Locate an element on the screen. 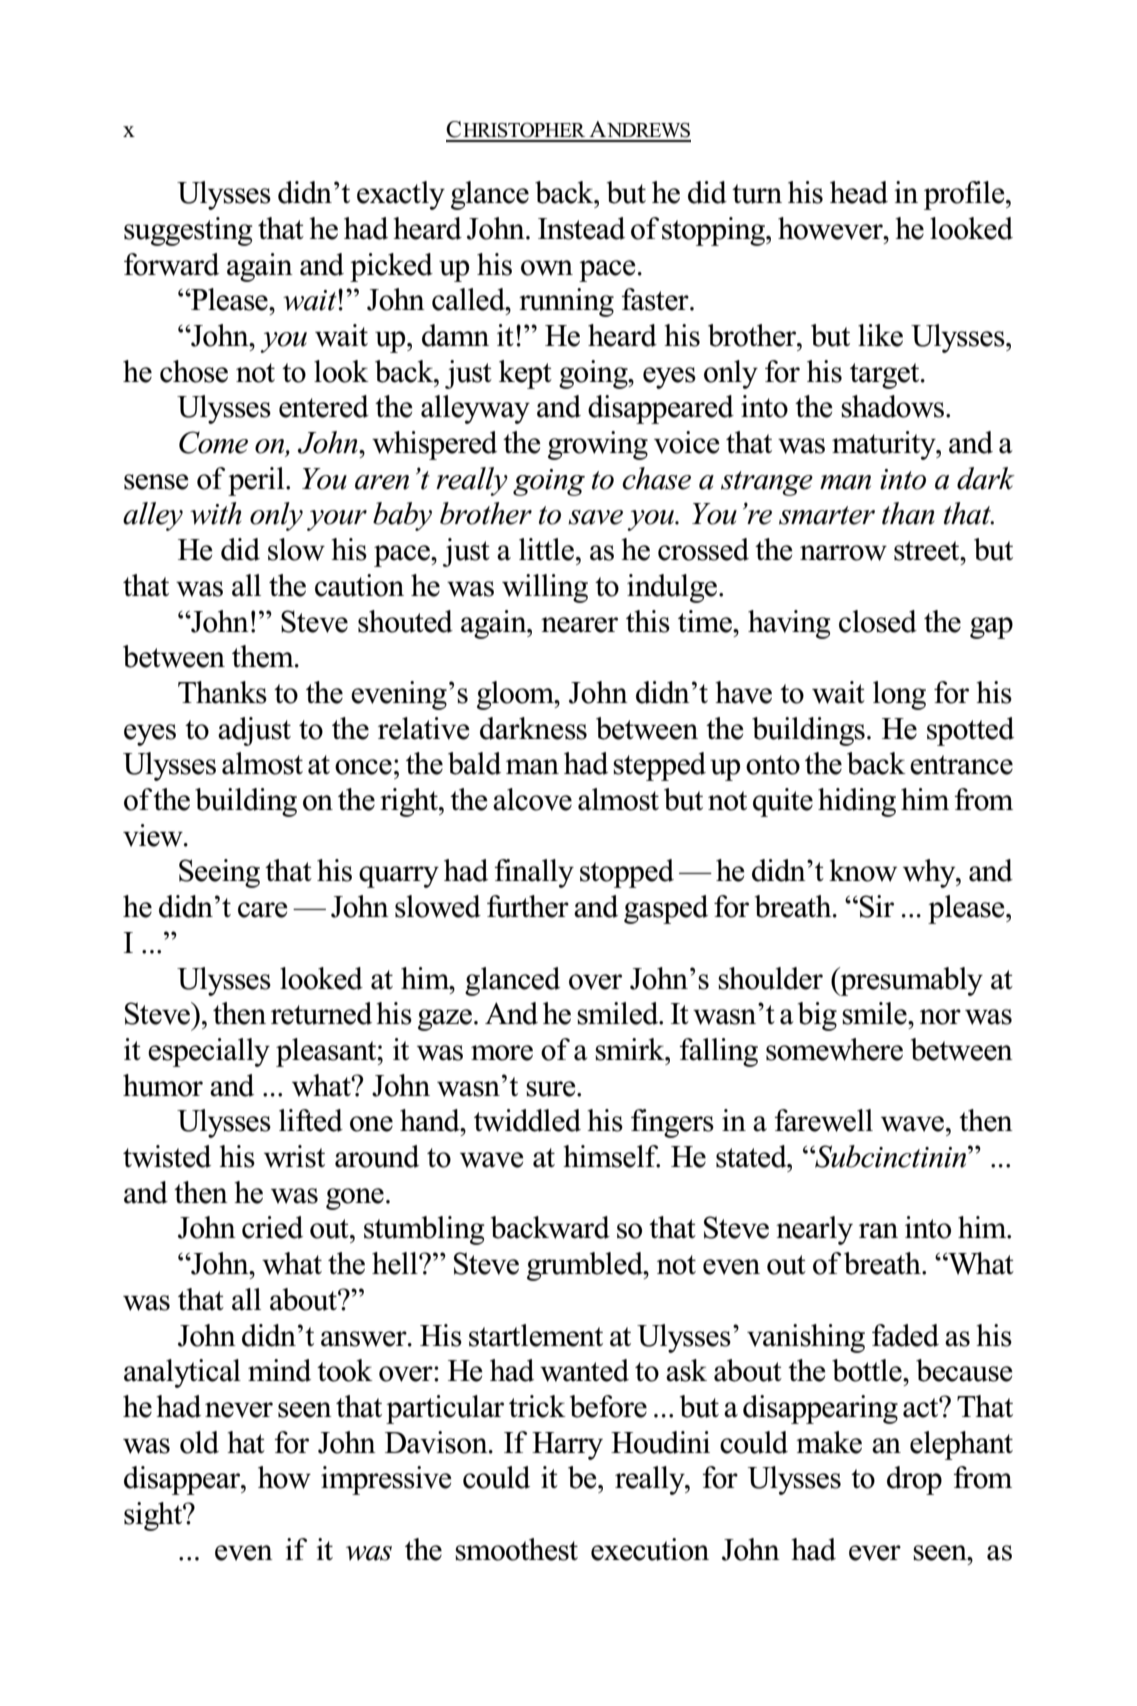 The image size is (1137, 1706). drop is located at coordinates (914, 1480).
